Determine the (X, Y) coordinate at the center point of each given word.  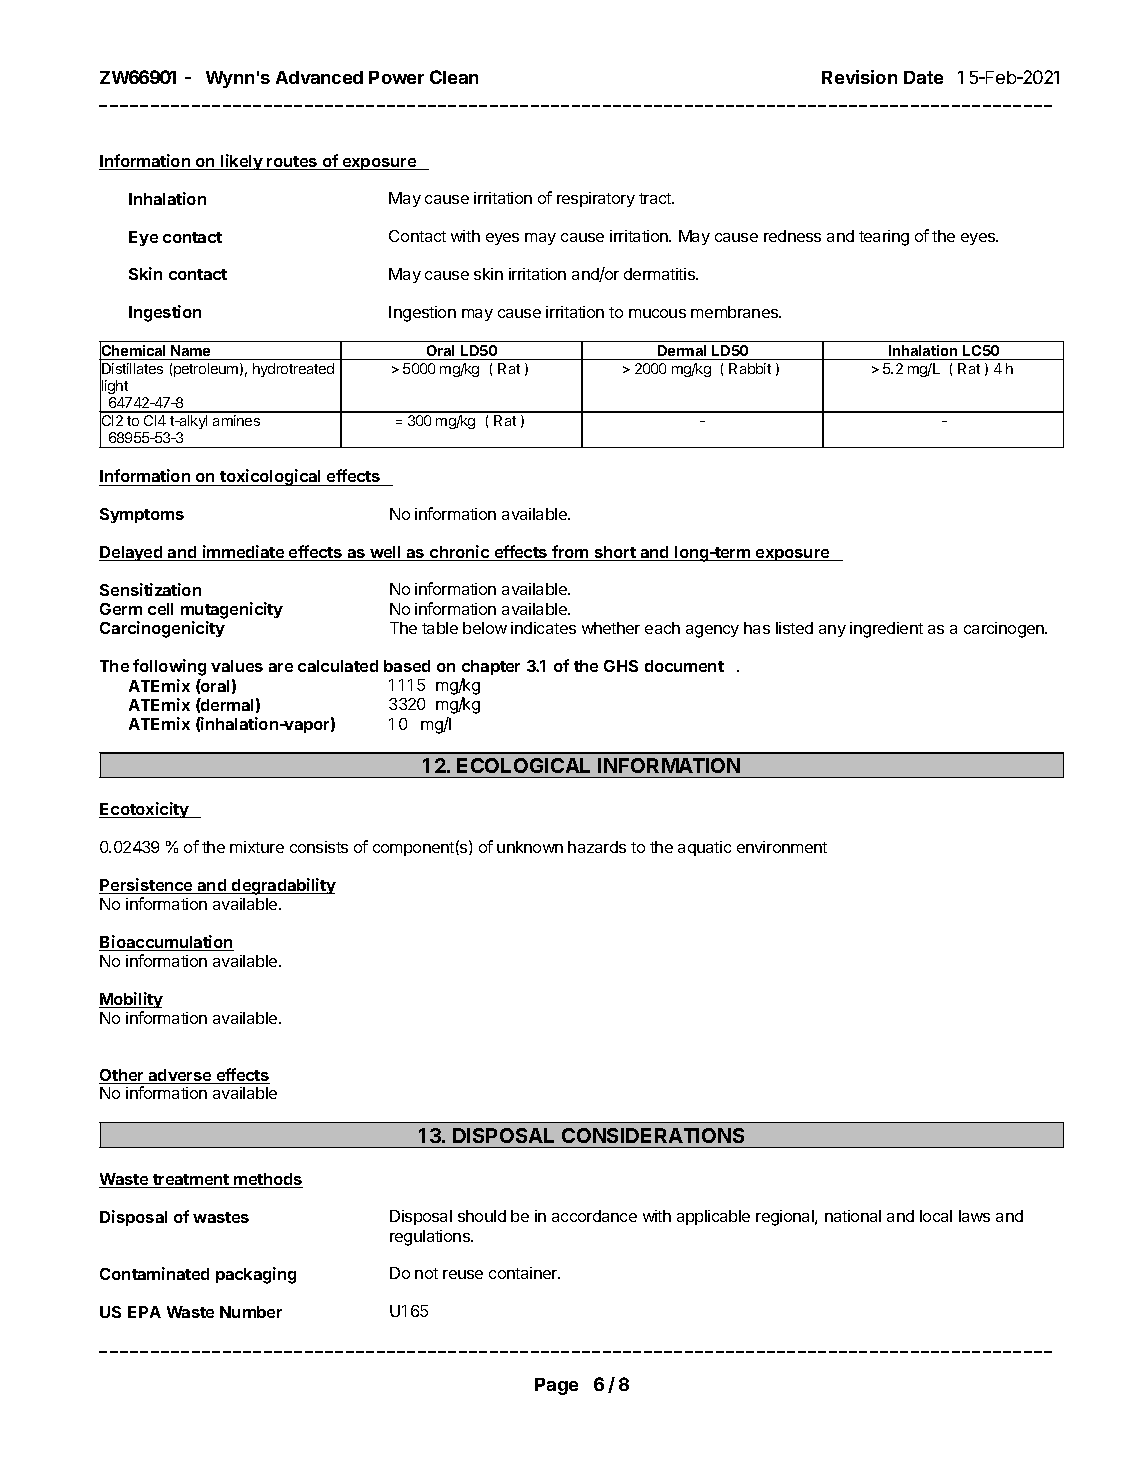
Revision (859, 77)
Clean (454, 77)
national (853, 1216)
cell (160, 609)
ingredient (886, 630)
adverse (180, 1076)
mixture (257, 847)
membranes (736, 312)
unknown (530, 847)
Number (251, 1312)
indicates (543, 628)
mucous (657, 313)
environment (782, 847)
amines (236, 420)
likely (242, 162)
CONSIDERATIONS (653, 1135)
